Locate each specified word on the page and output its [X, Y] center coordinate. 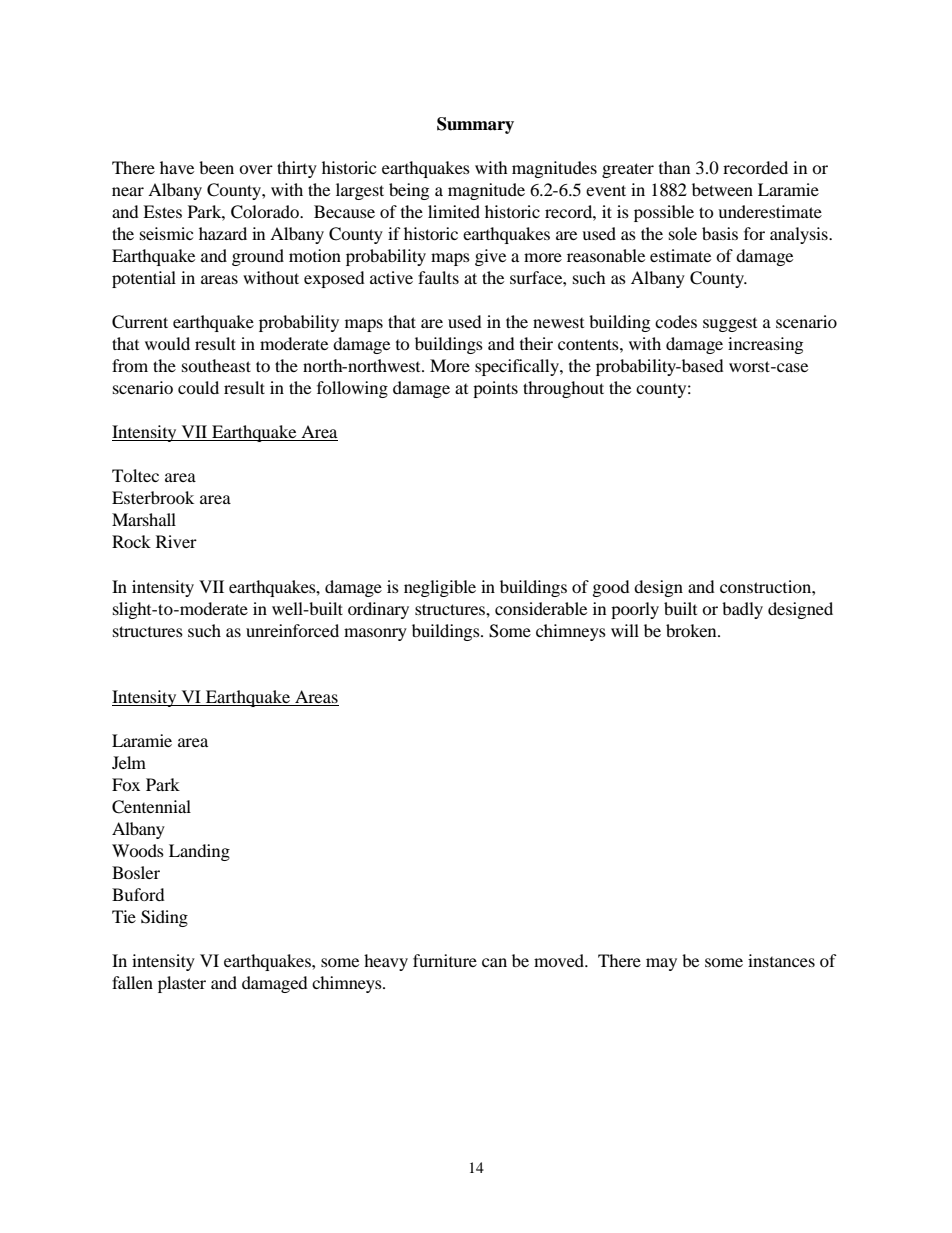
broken [692, 630]
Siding [164, 918]
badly [742, 610]
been [216, 167]
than [674, 167]
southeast [216, 365]
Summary [475, 125]
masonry [375, 634]
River [176, 541]
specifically [518, 367]
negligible [440, 588]
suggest [730, 325]
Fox [126, 784]
